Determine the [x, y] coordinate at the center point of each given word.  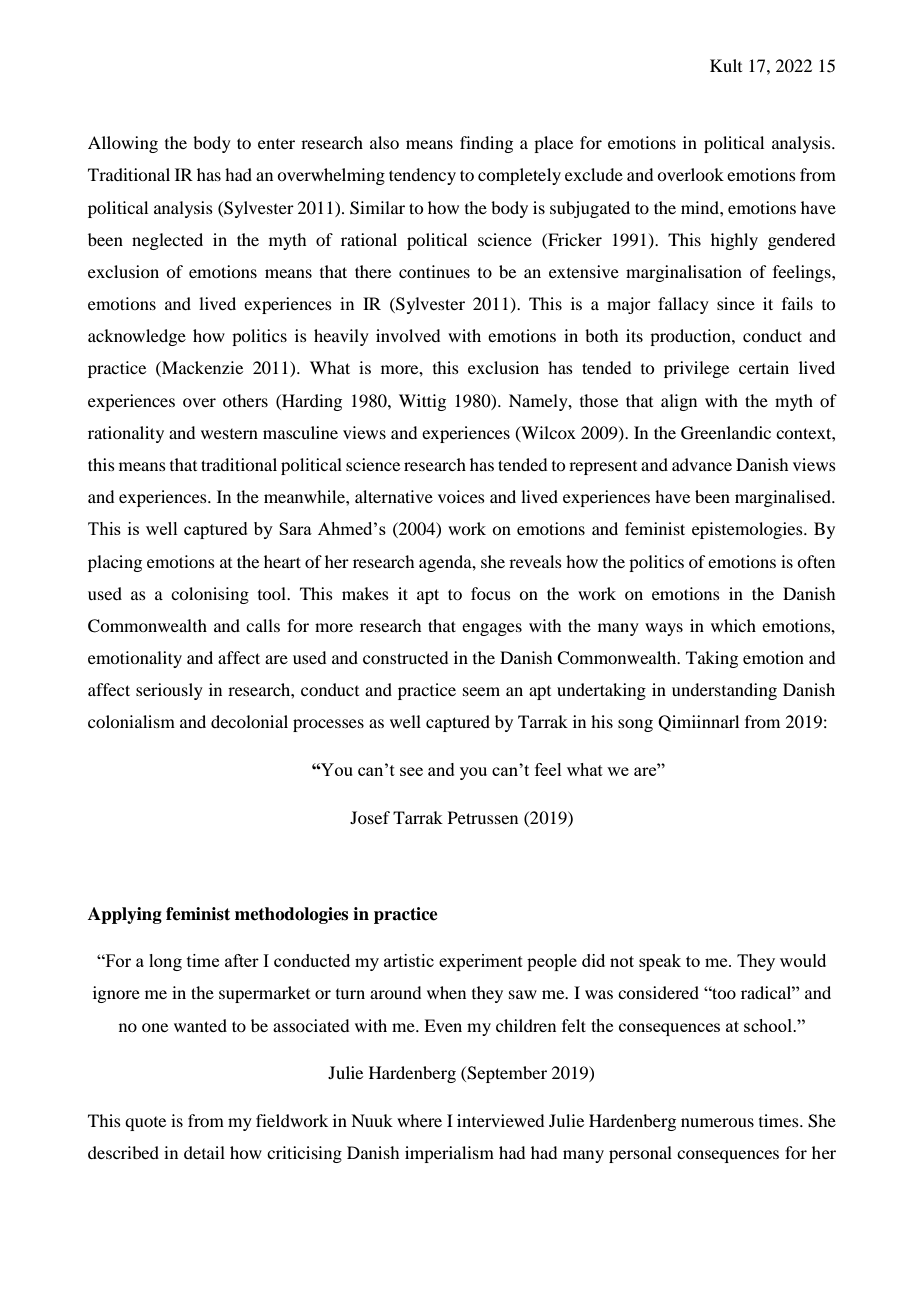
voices [461, 496]
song [635, 725]
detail [204, 1152]
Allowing [123, 144]
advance [702, 464]
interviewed [500, 1120]
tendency [422, 176]
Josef [370, 817]
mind [701, 207]
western [229, 434]
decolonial [249, 721]
